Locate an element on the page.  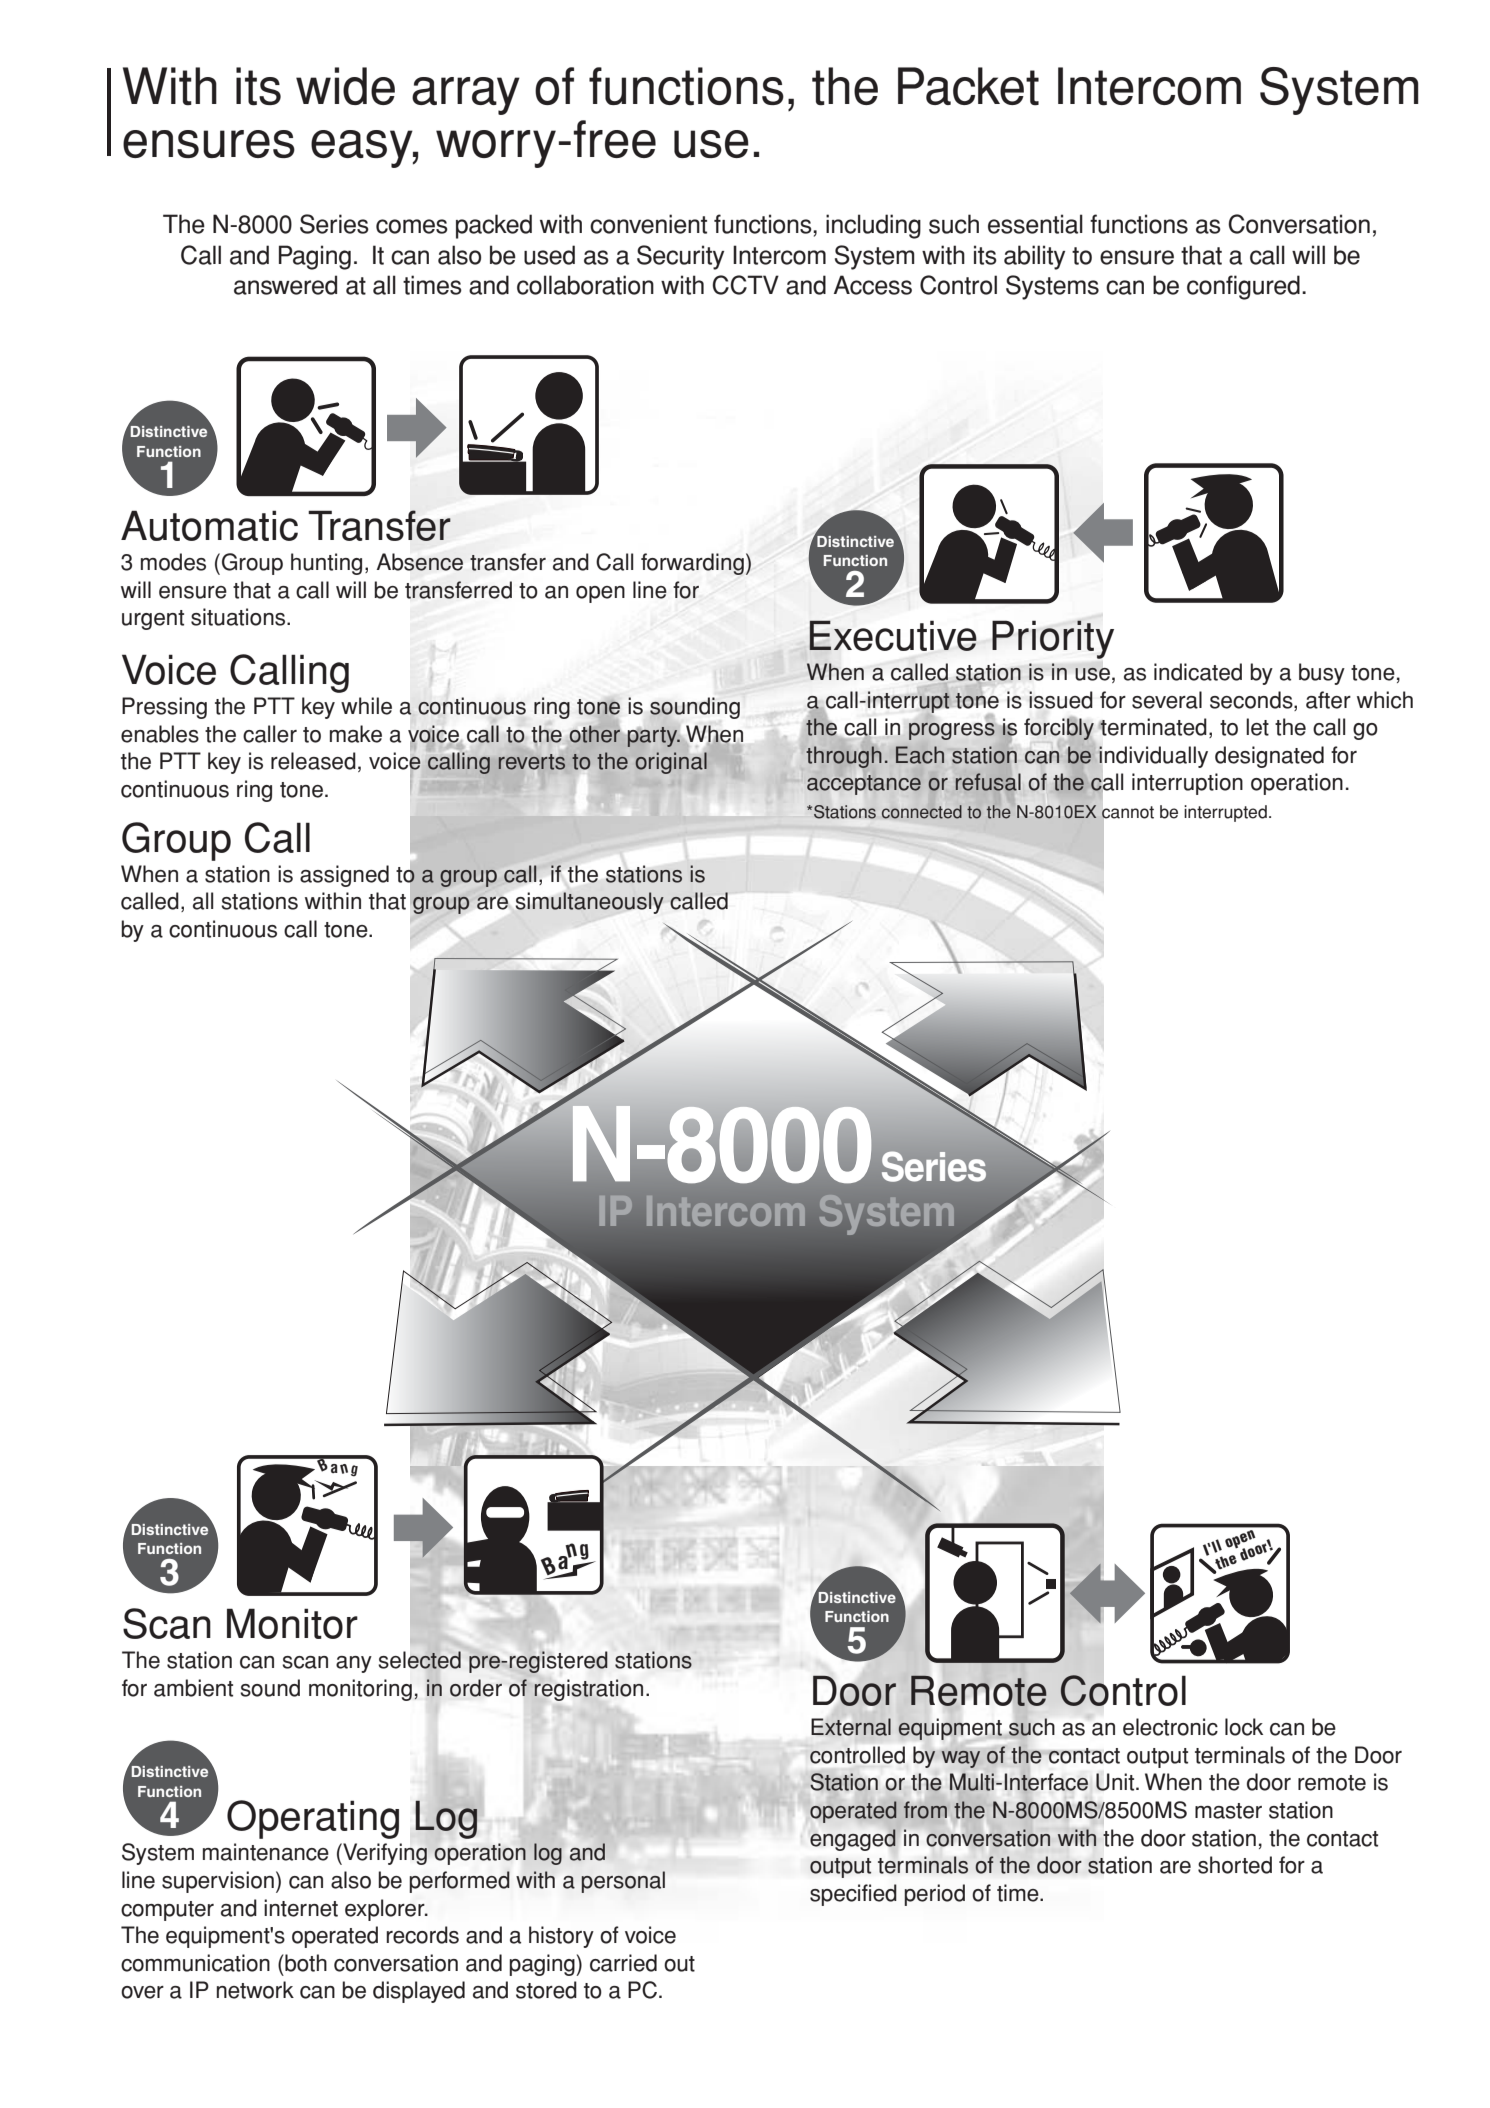
shorted is located at coordinates (1235, 1865).
